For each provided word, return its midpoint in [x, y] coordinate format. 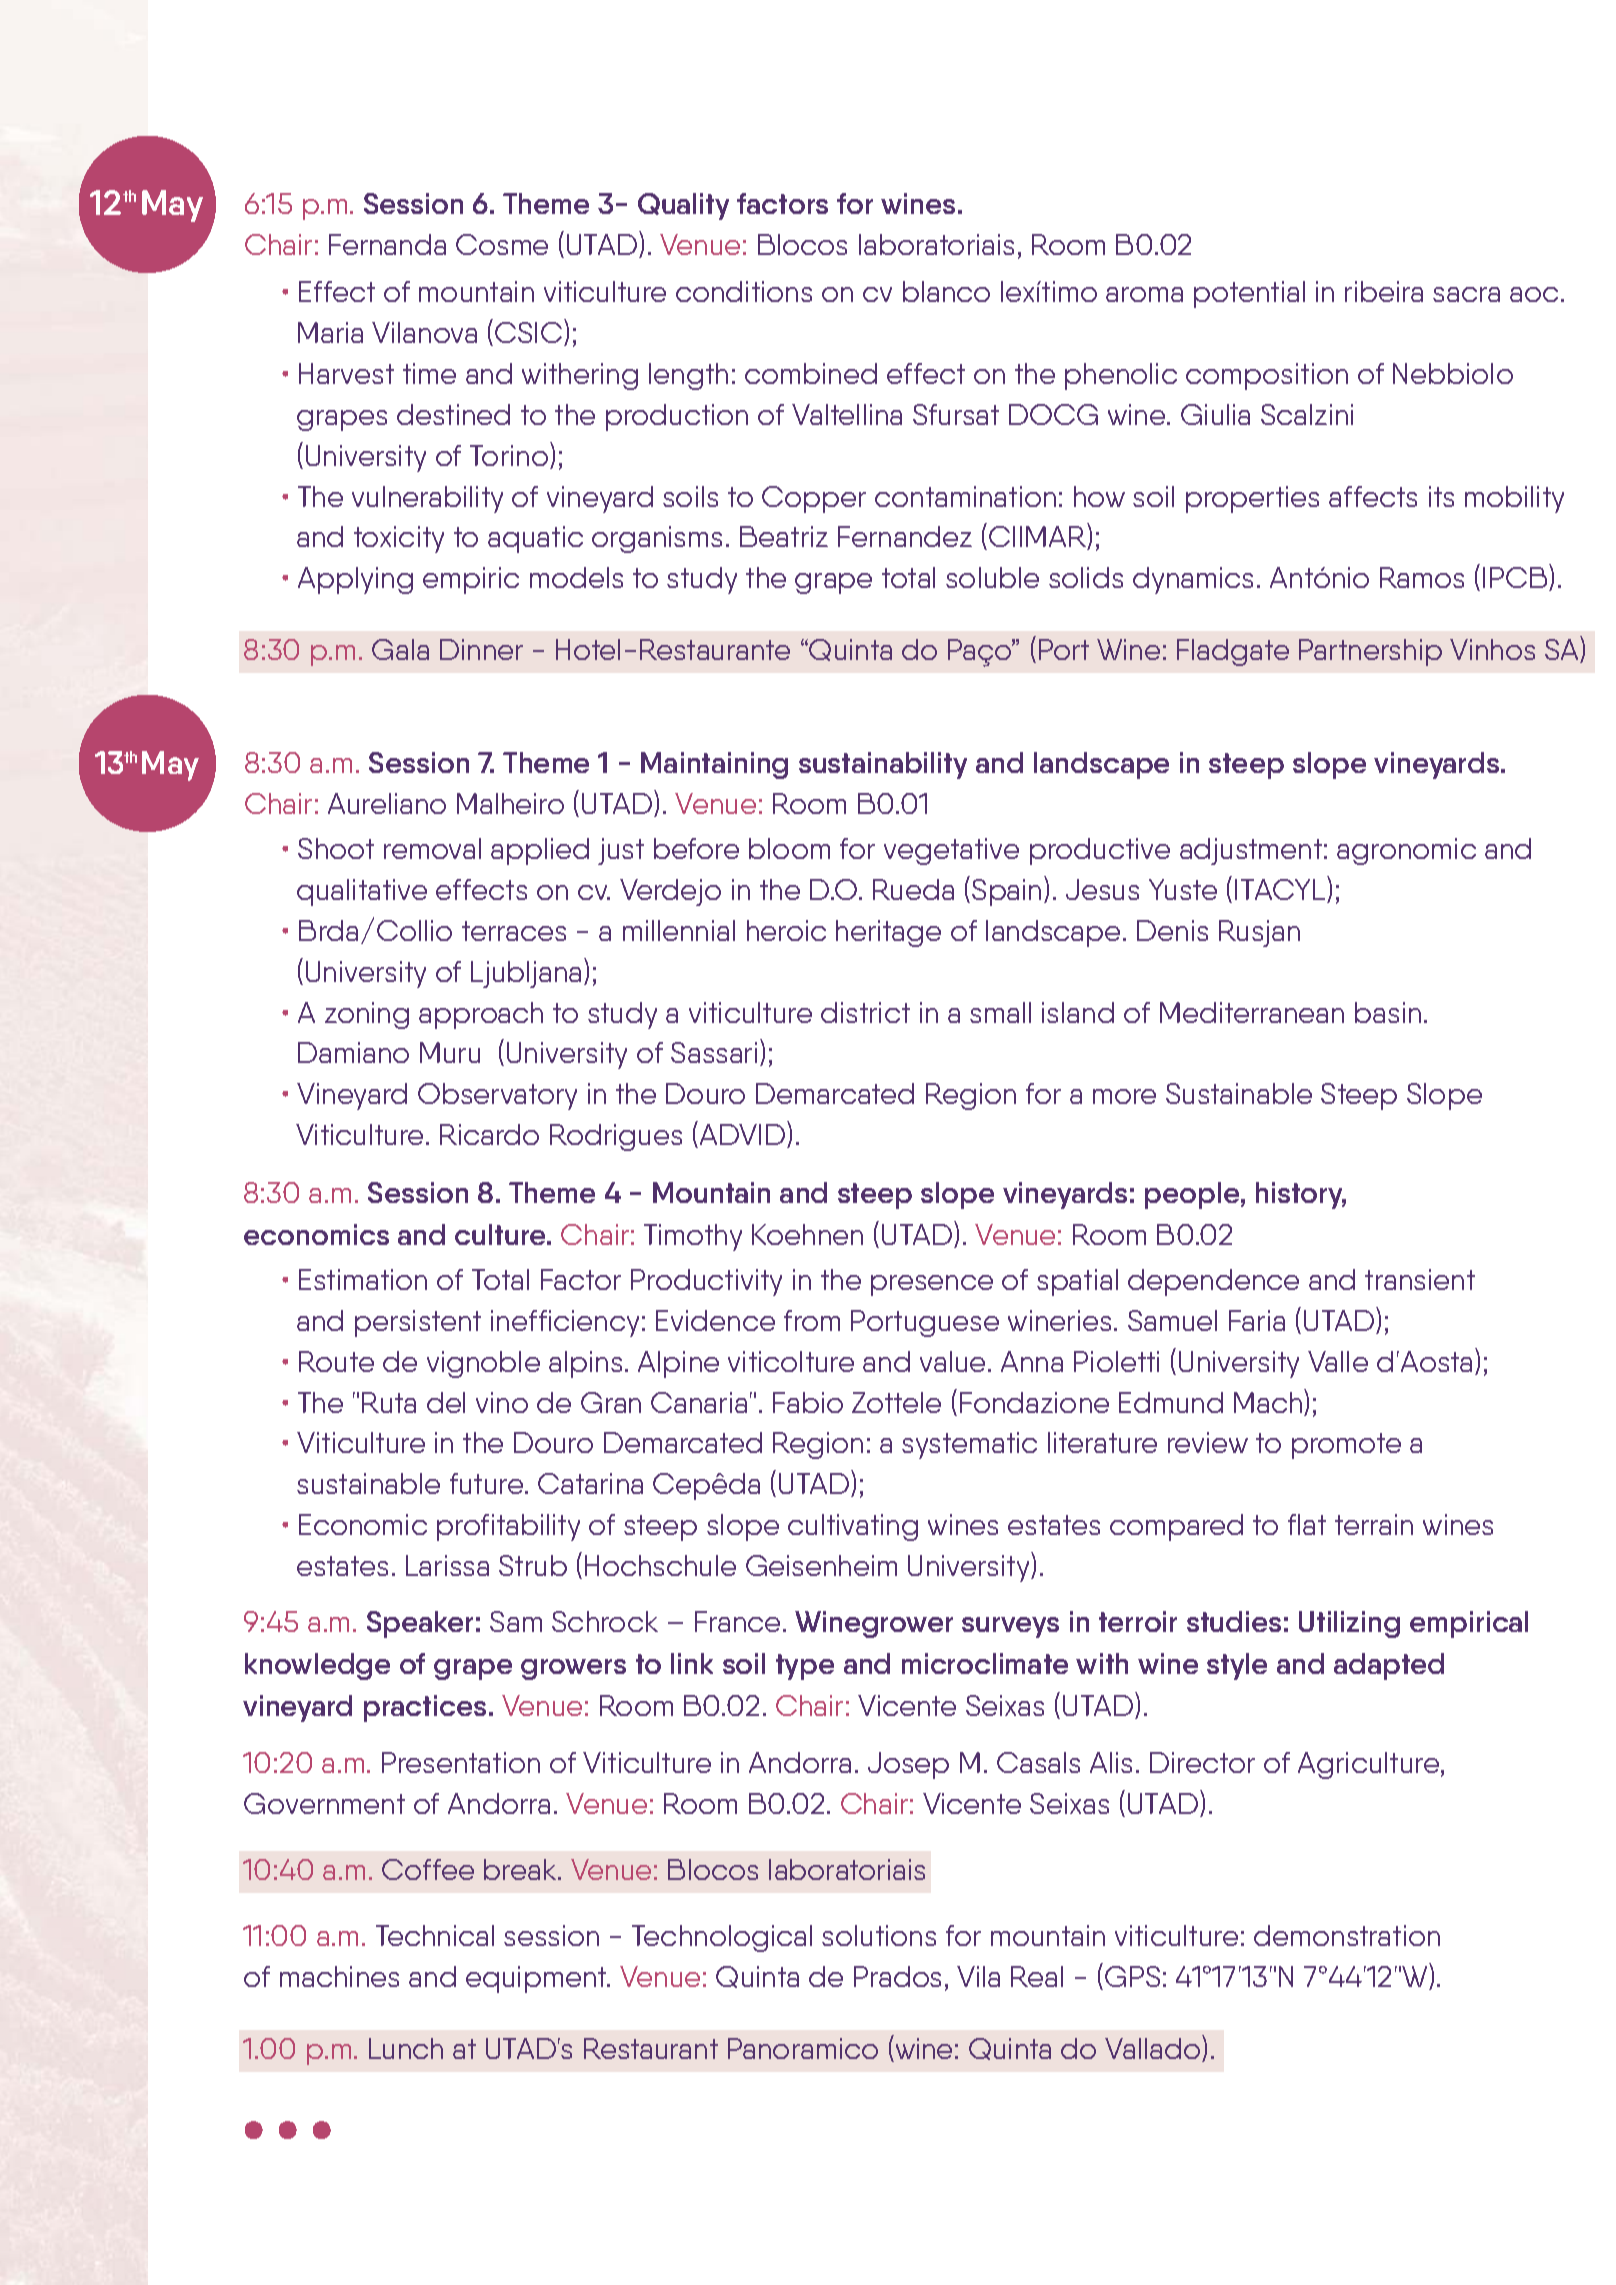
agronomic [1406, 851]
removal [432, 848]
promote [1346, 1446]
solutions [879, 1935]
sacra [1466, 294]
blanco [946, 291]
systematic [969, 1445]
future [488, 1483]
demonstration [1347, 1935]
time [429, 373]
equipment [537, 1979]
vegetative [951, 851]
